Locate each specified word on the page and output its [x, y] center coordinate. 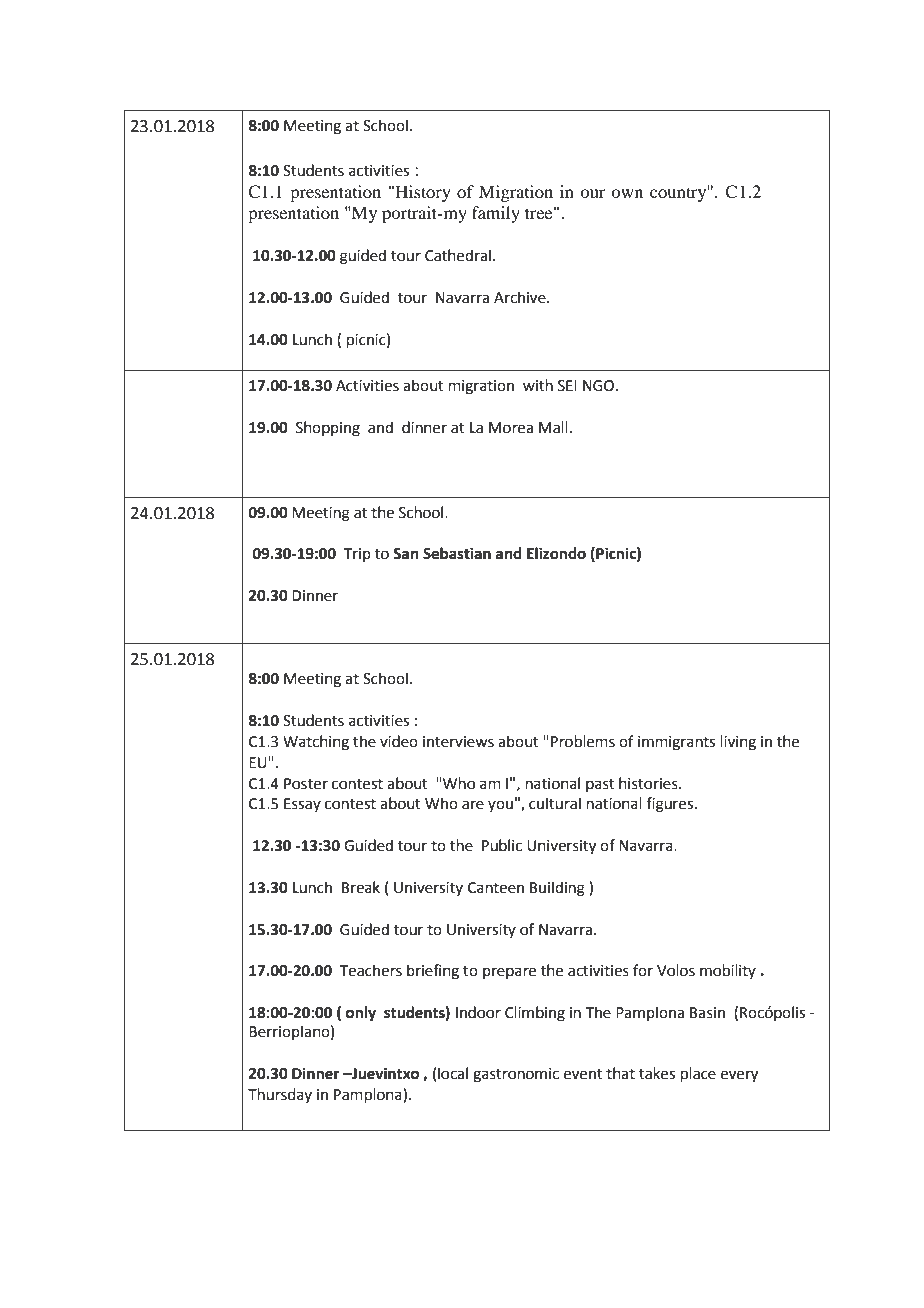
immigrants [676, 743]
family [496, 214]
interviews [458, 742]
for [643, 970]
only [361, 1014]
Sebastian [457, 553]
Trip [357, 555]
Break [361, 887]
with [538, 385]
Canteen [496, 888]
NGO [600, 386]
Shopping [328, 429]
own [627, 193]
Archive [521, 297]
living [738, 743]
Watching [316, 743]
